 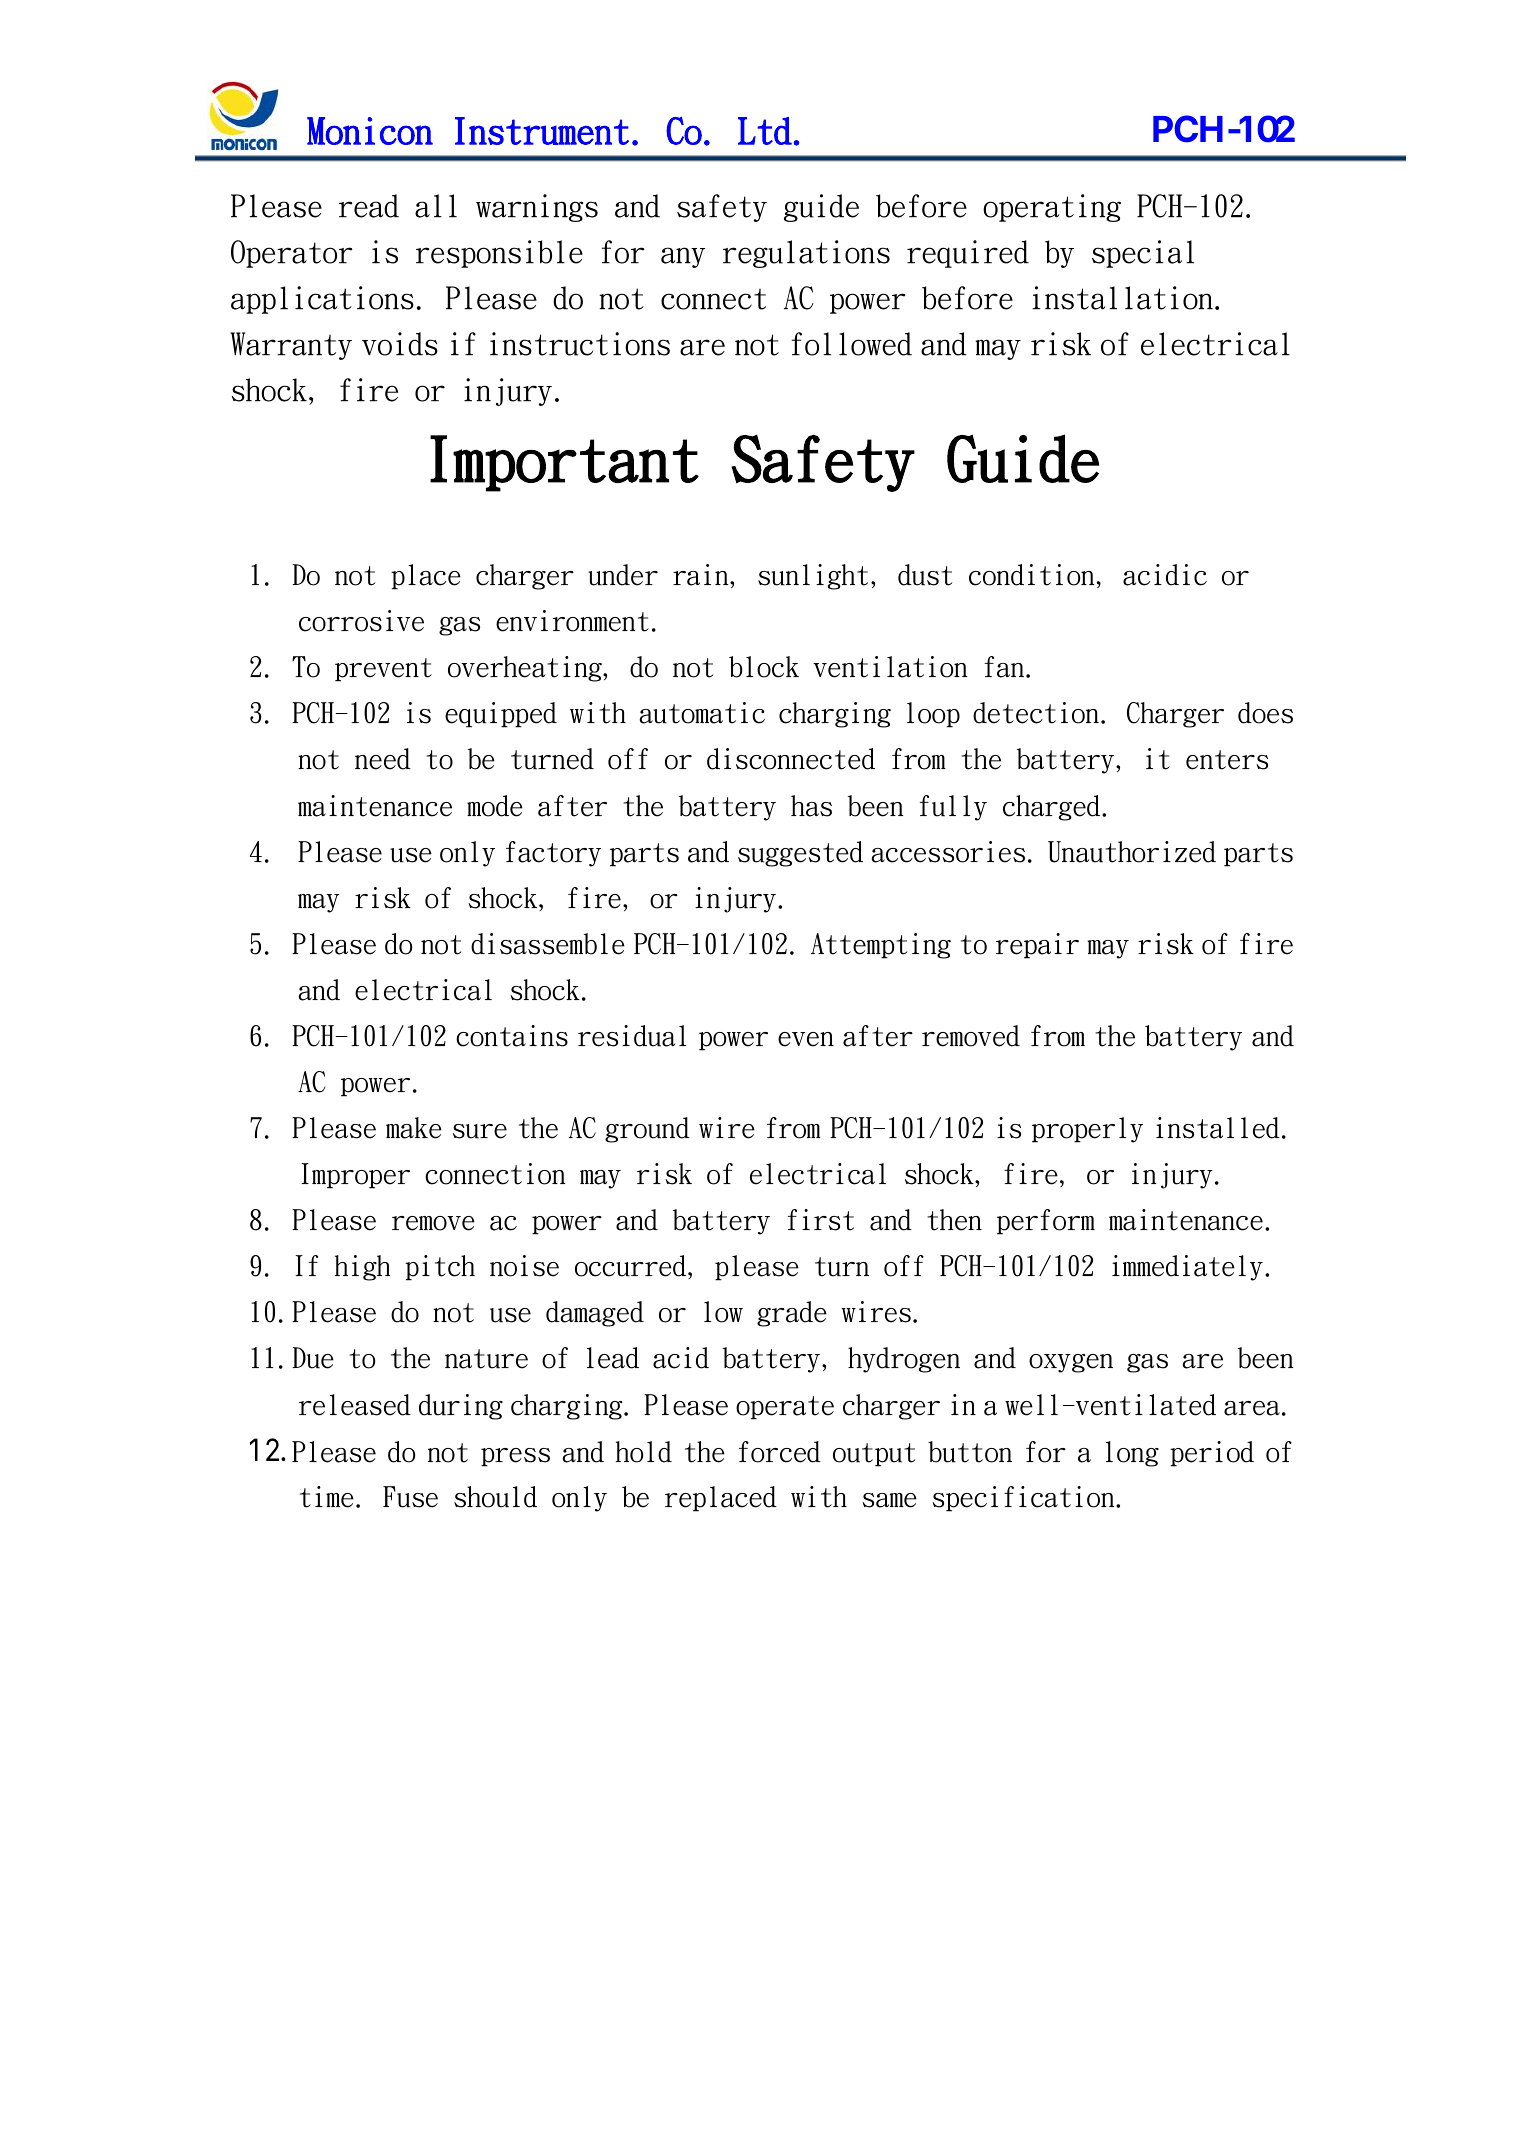 I want to click on fan, so click(x=1004, y=667).
